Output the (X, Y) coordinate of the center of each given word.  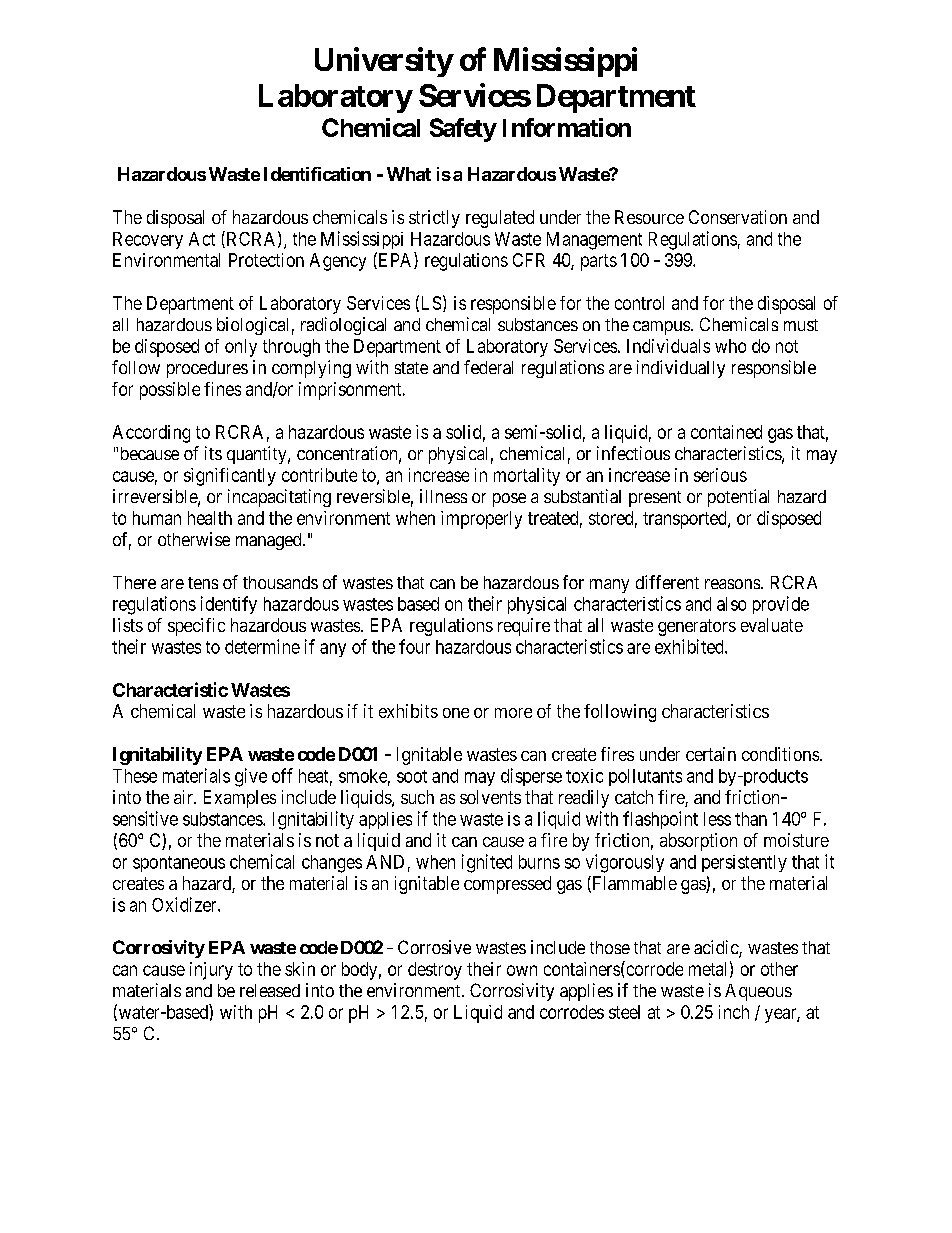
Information (567, 127)
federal (488, 367)
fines (222, 389)
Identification (317, 174)
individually (681, 369)
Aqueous (758, 992)
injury (211, 971)
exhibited (690, 646)
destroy (435, 971)
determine (262, 646)
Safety (463, 130)
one (456, 713)
